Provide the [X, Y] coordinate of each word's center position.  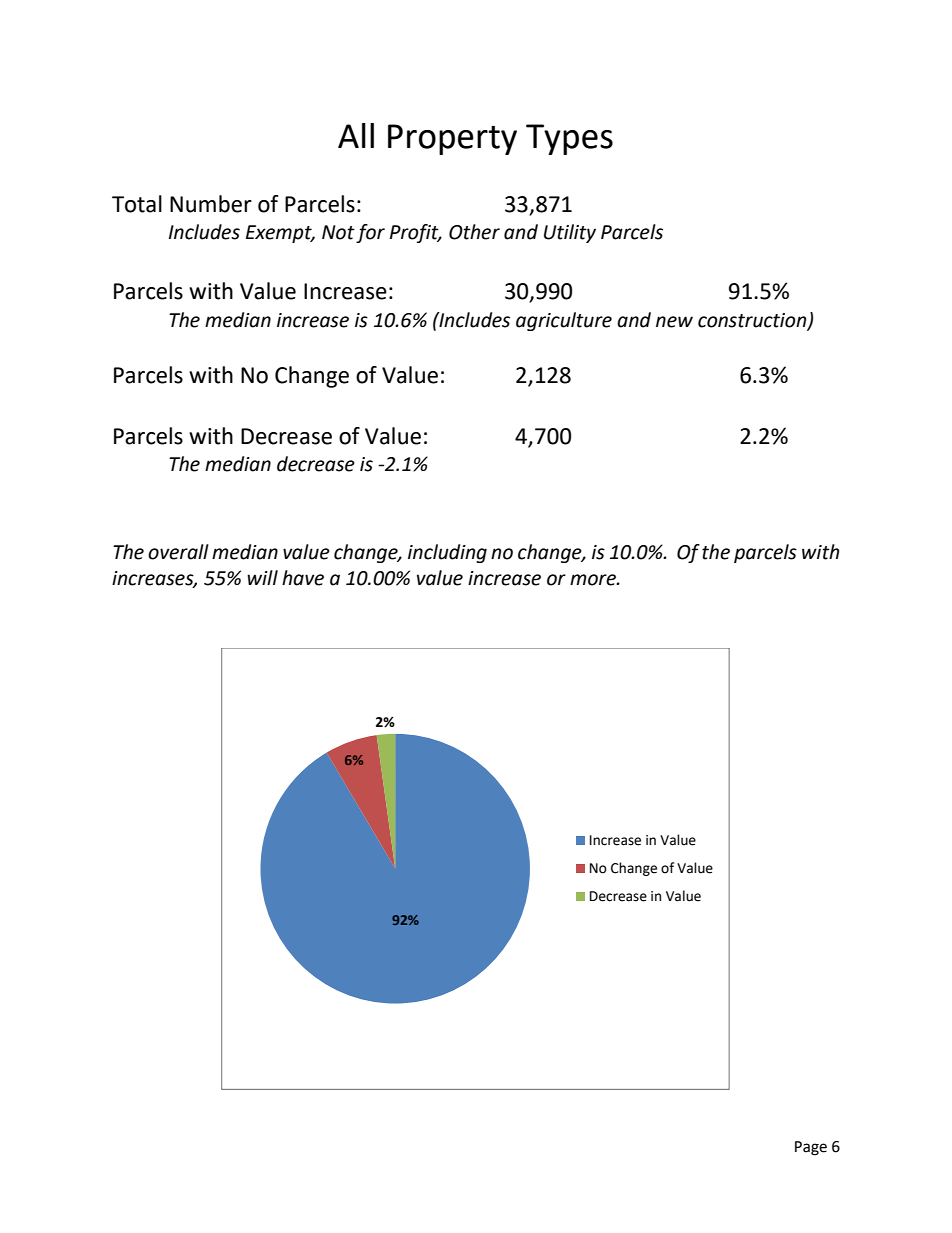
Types [569, 139]
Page [811, 1148]
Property [452, 139]
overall [178, 552]
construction [753, 321]
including [447, 553]
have [303, 578]
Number [211, 204]
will [262, 577]
